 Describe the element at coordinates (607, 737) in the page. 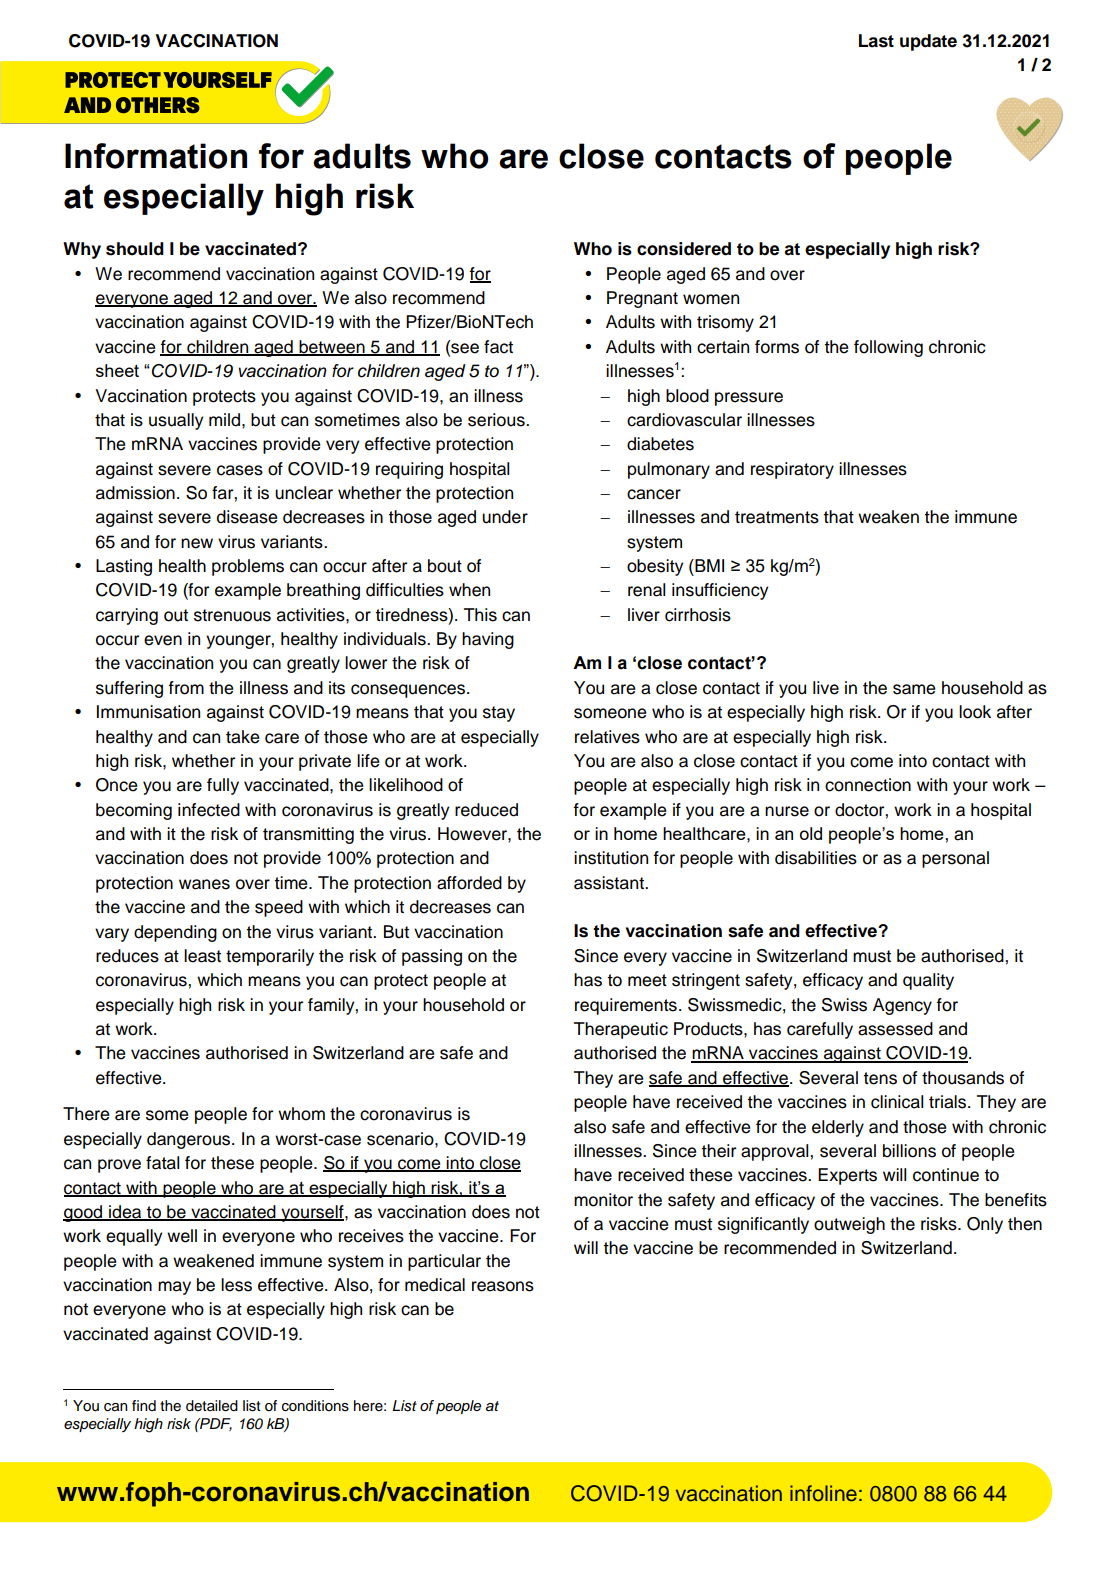

I see `relatives` at that location.
